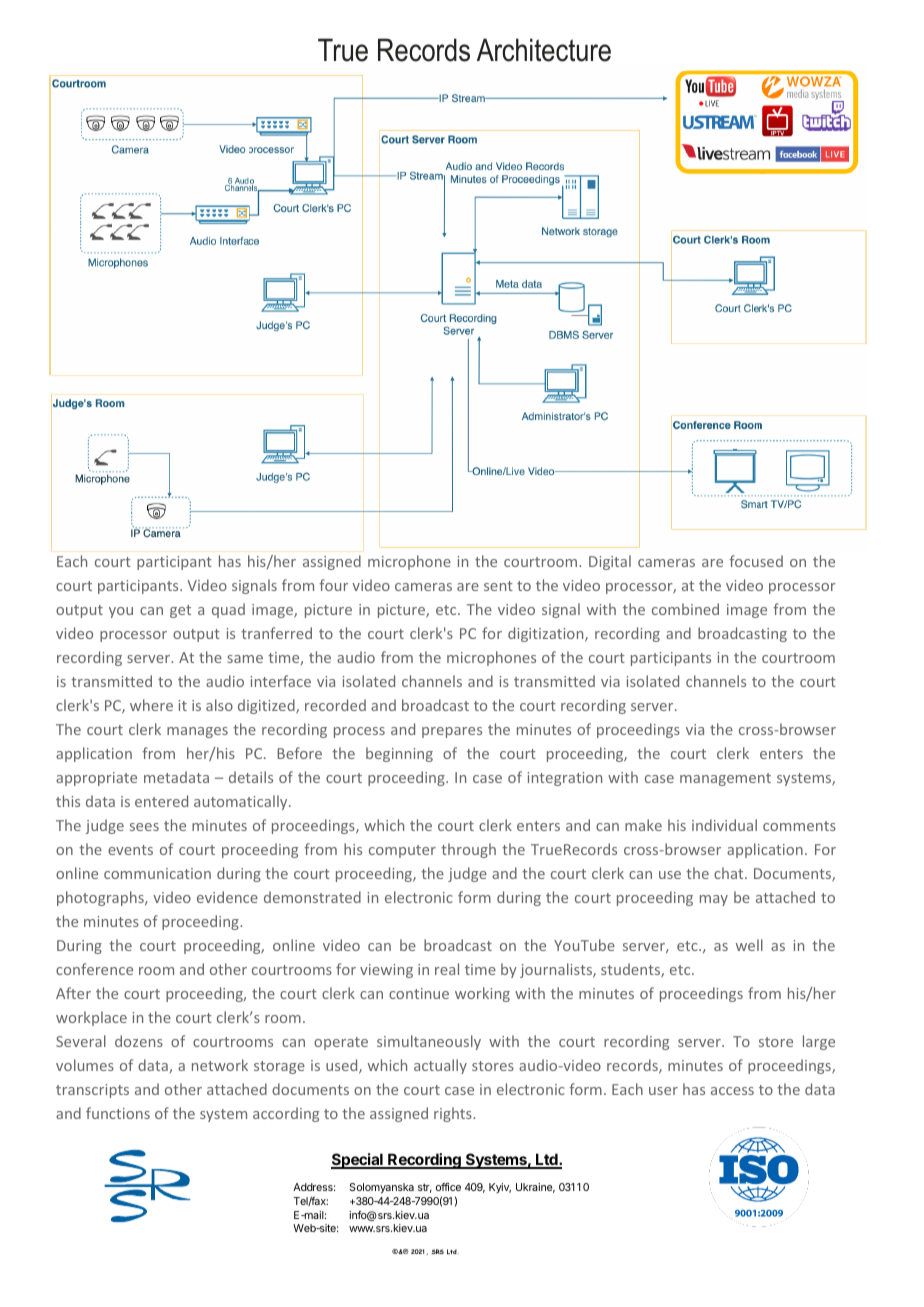 Image resolution: width=924 pixels, height=1307 pixels. Describe the element at coordinates (732, 1091) in the document. I see `access` at that location.
